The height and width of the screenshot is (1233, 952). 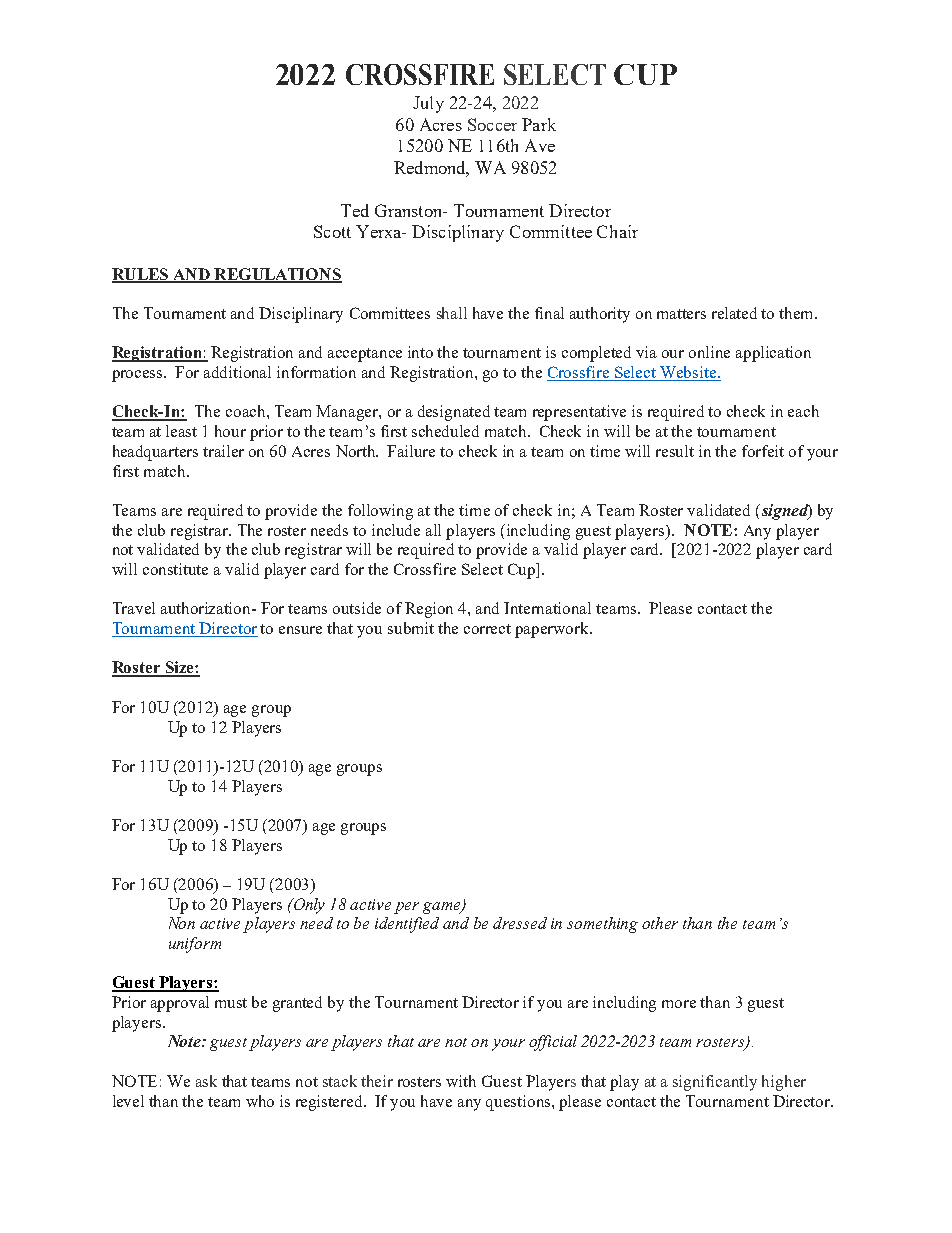 I want to click on Soccer, so click(x=492, y=124).
